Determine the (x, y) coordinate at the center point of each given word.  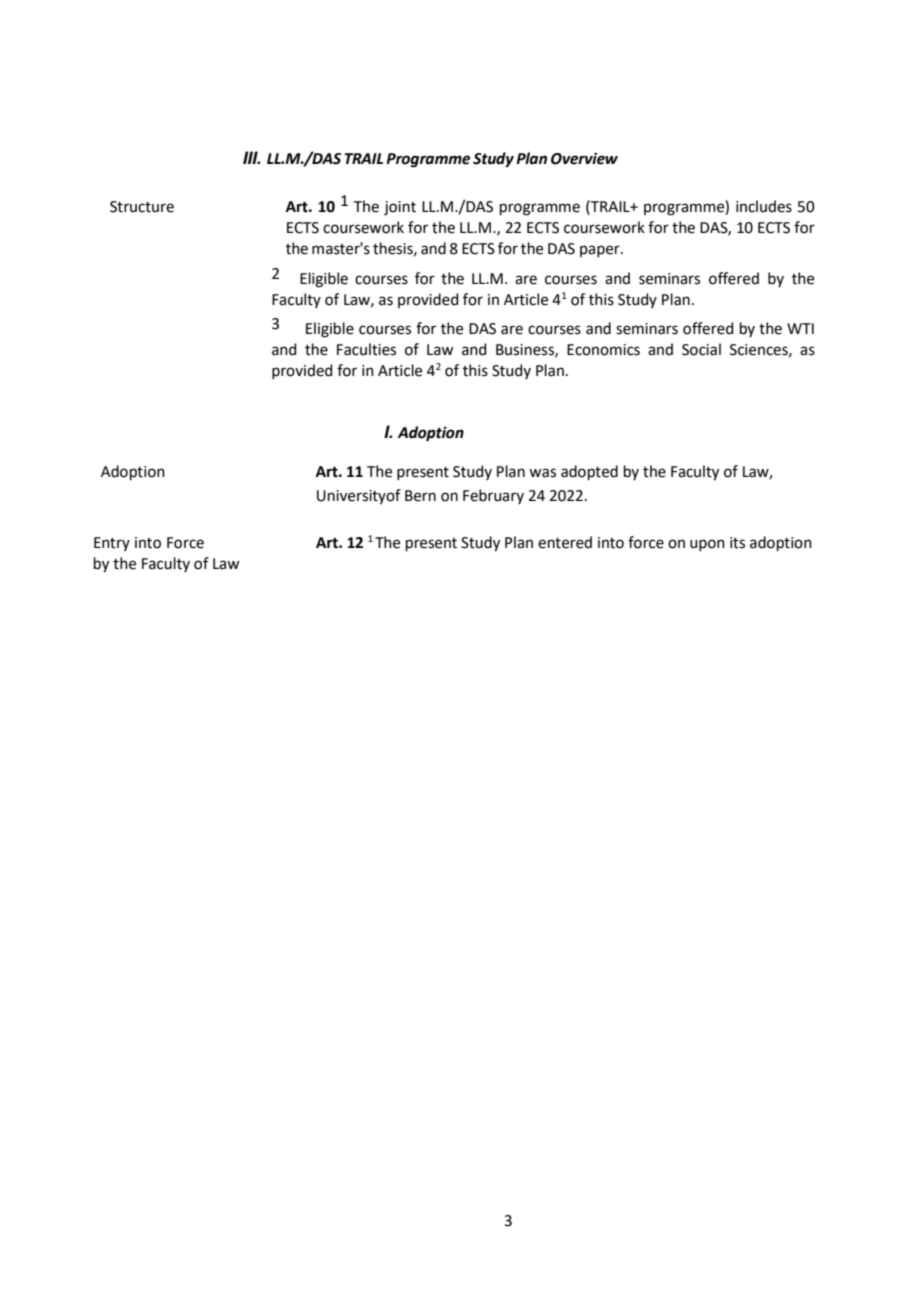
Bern (420, 496)
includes (764, 206)
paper (601, 251)
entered (565, 542)
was (542, 473)
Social (701, 349)
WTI (800, 328)
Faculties (366, 349)
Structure (142, 207)
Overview (584, 159)
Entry (112, 544)
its (737, 543)
